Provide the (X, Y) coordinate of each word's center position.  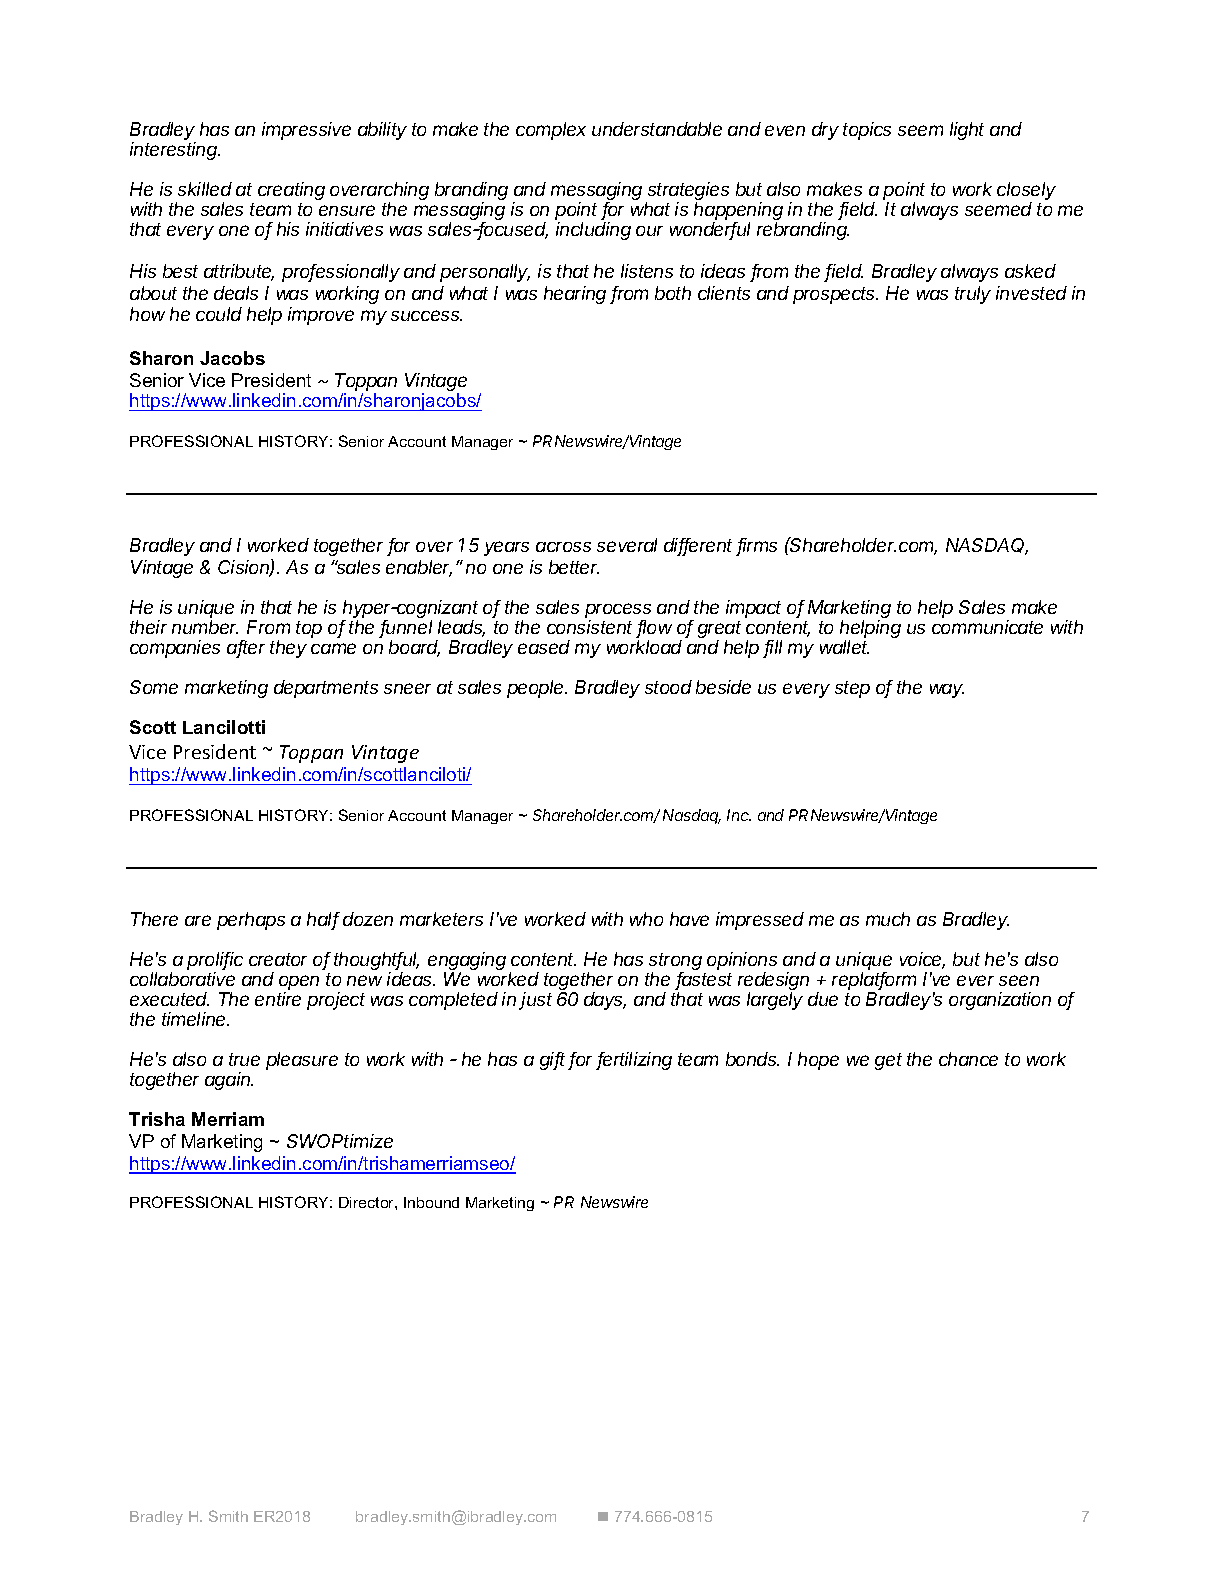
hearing (575, 295)
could (219, 314)
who (646, 919)
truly (973, 295)
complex (551, 131)
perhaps (251, 921)
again (229, 1081)
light (967, 131)
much (888, 919)
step (852, 689)
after (246, 648)
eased (544, 647)
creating (291, 191)
